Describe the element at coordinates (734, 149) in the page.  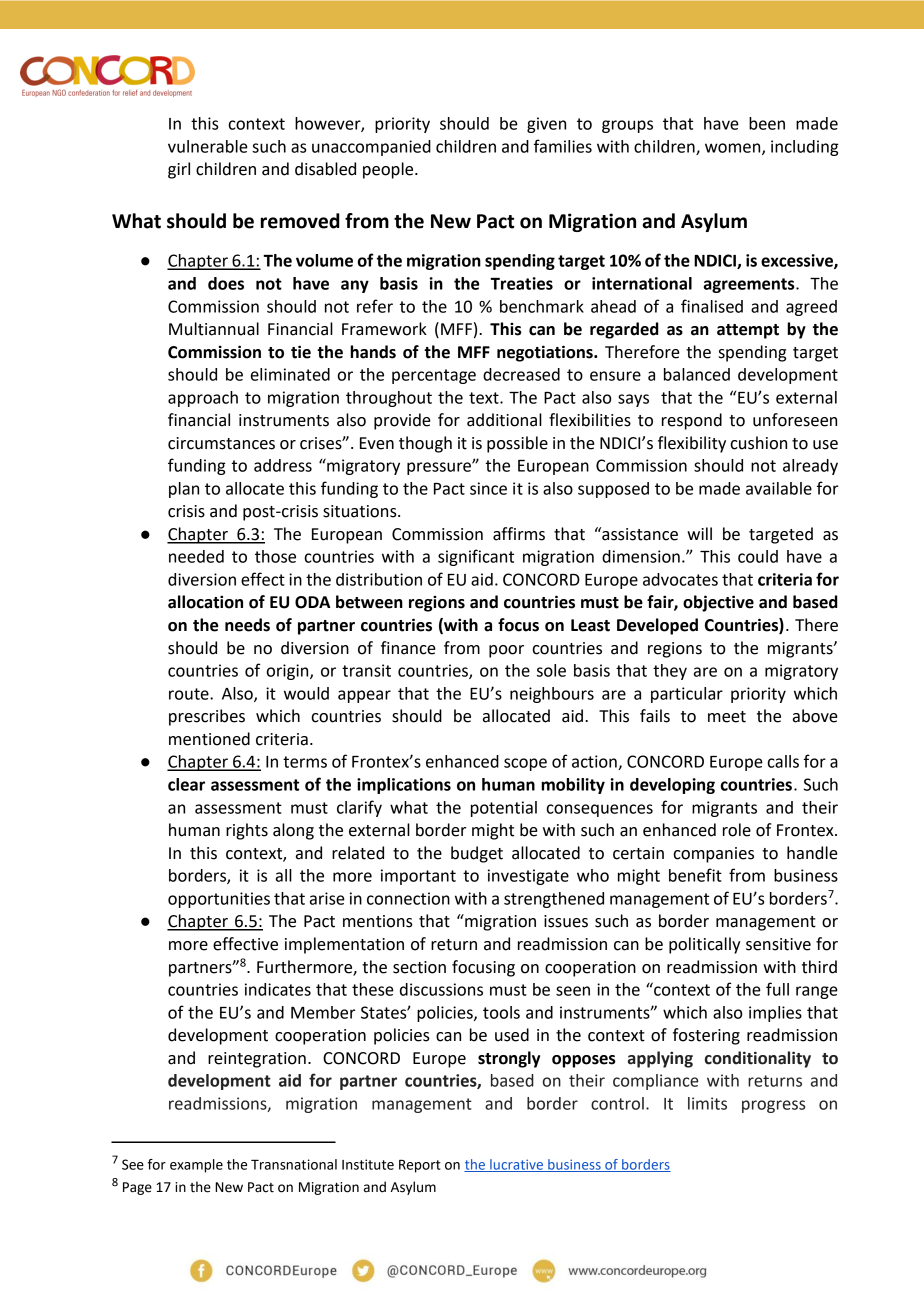
I see `women` at that location.
